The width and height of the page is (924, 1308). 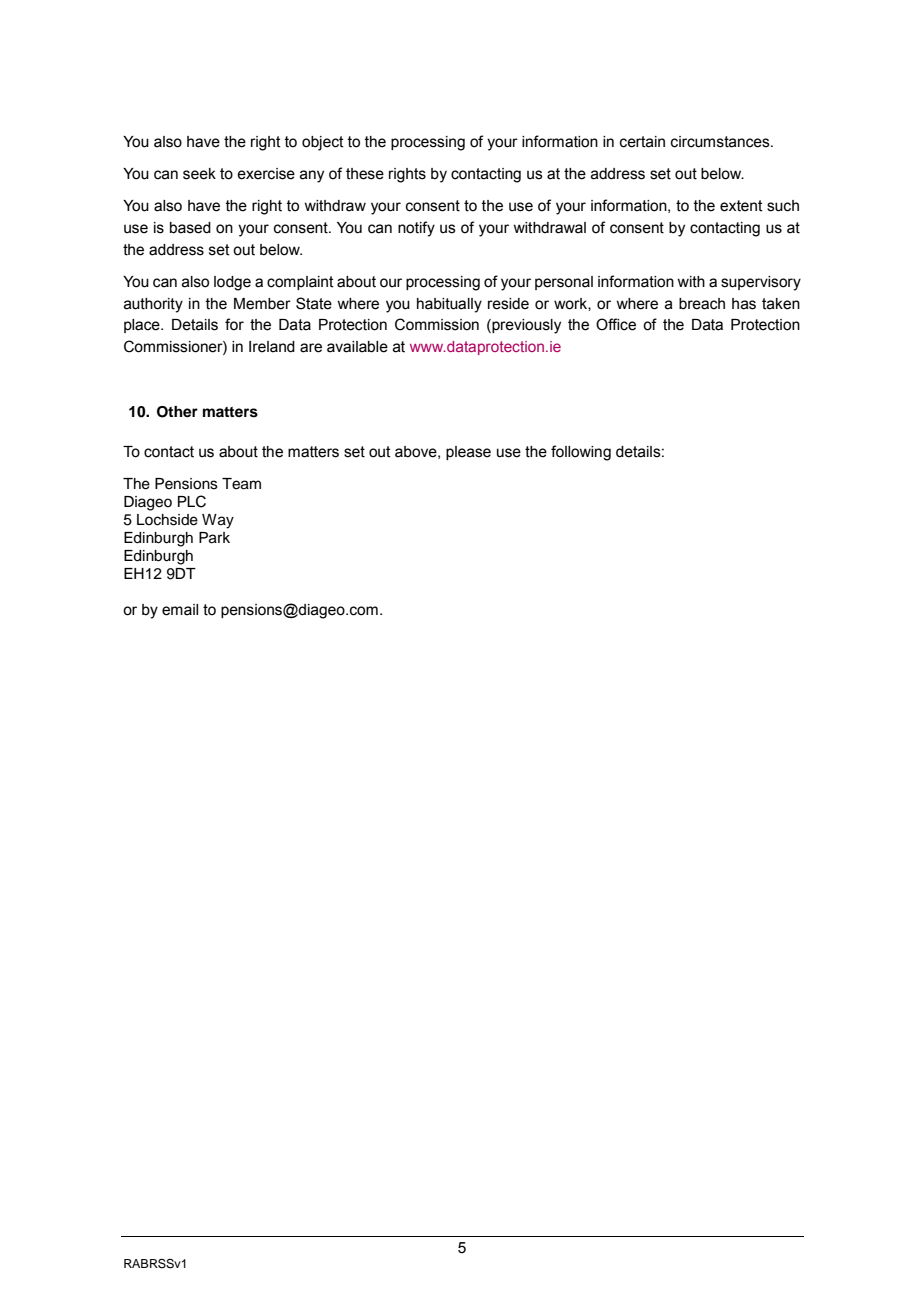 I want to click on available, so click(x=357, y=347).
